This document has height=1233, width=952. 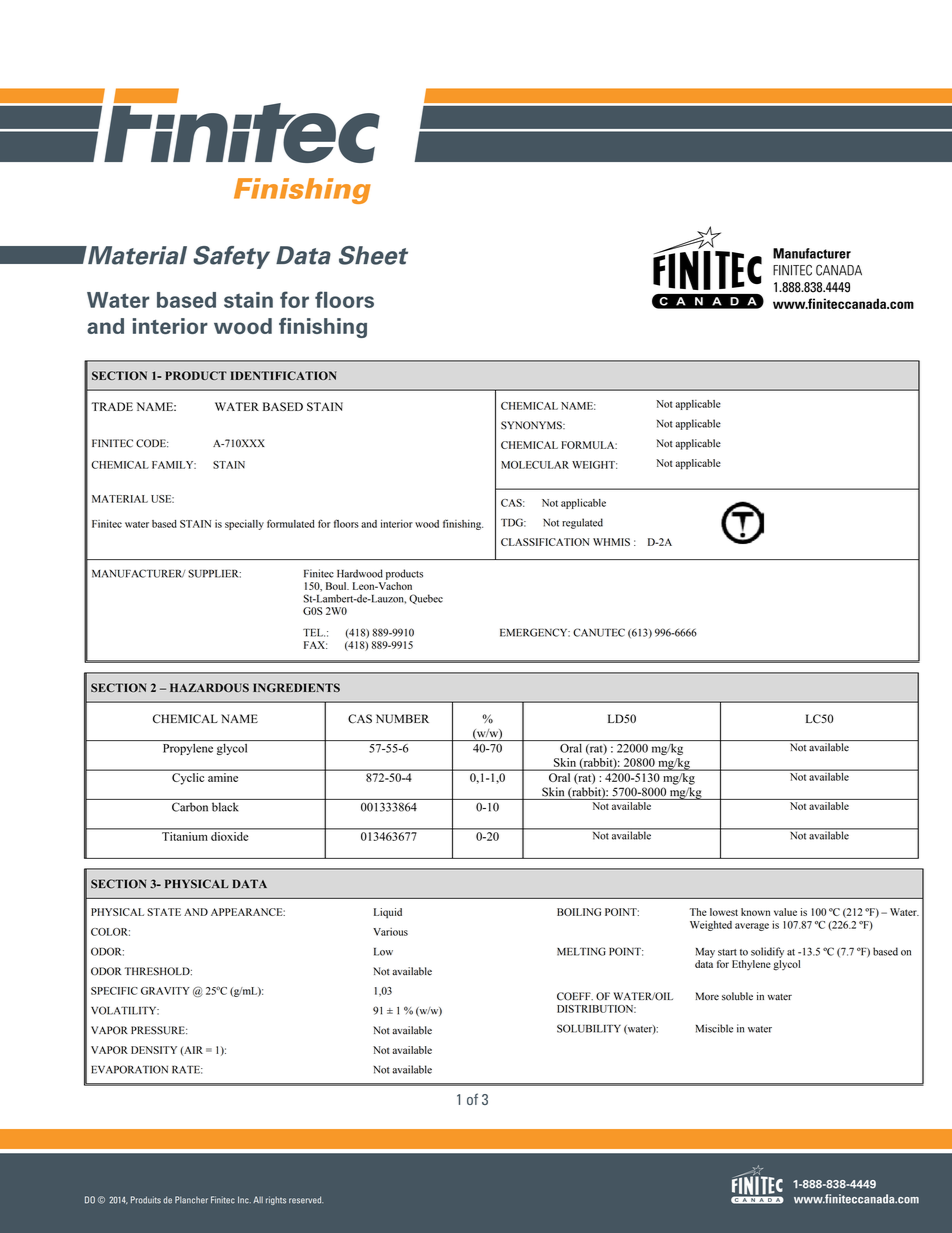 What do you see at coordinates (184, 836) in the document?
I see `Titanium` at bounding box center [184, 836].
